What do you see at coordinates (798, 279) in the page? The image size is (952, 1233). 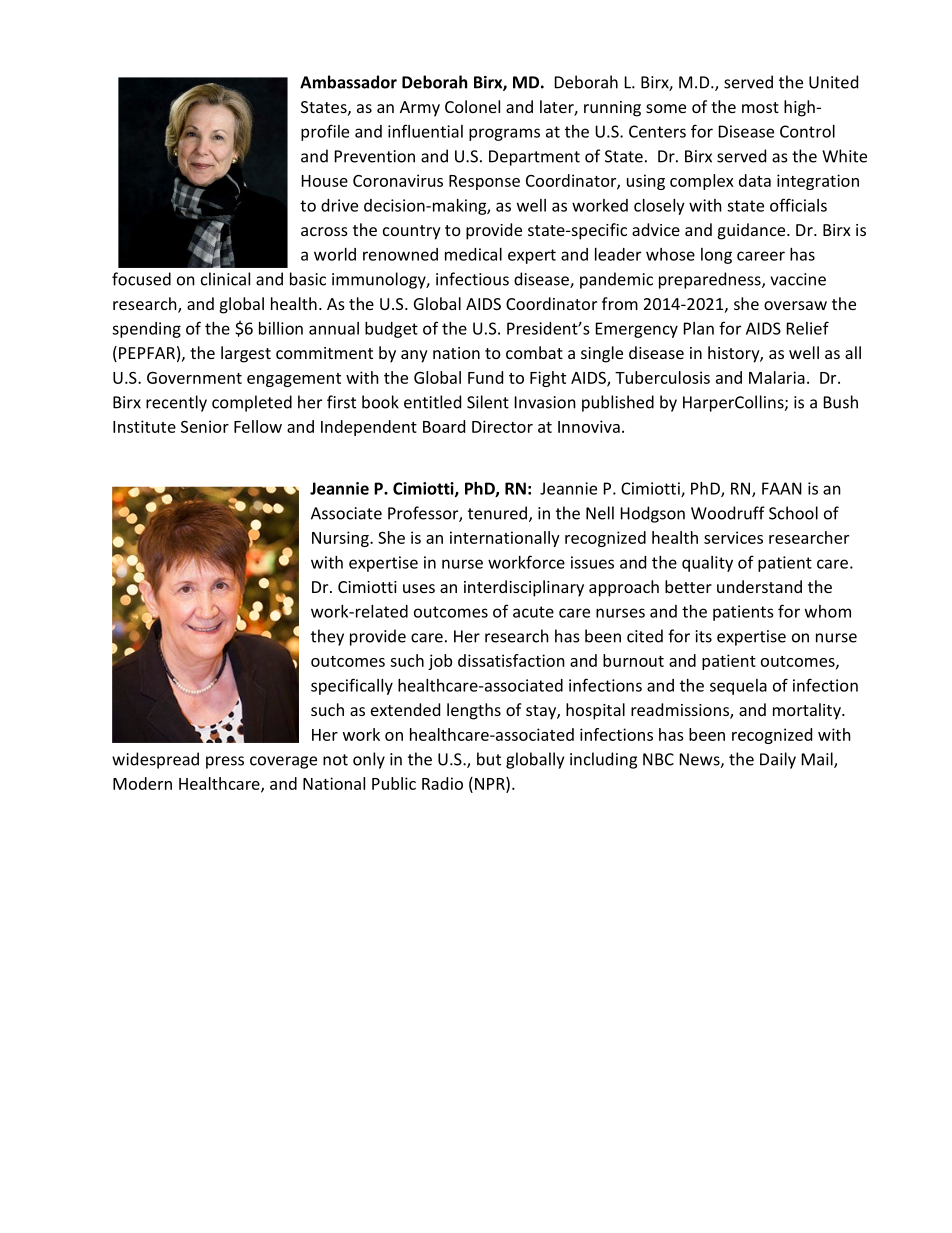 I see `vaccine` at bounding box center [798, 279].
